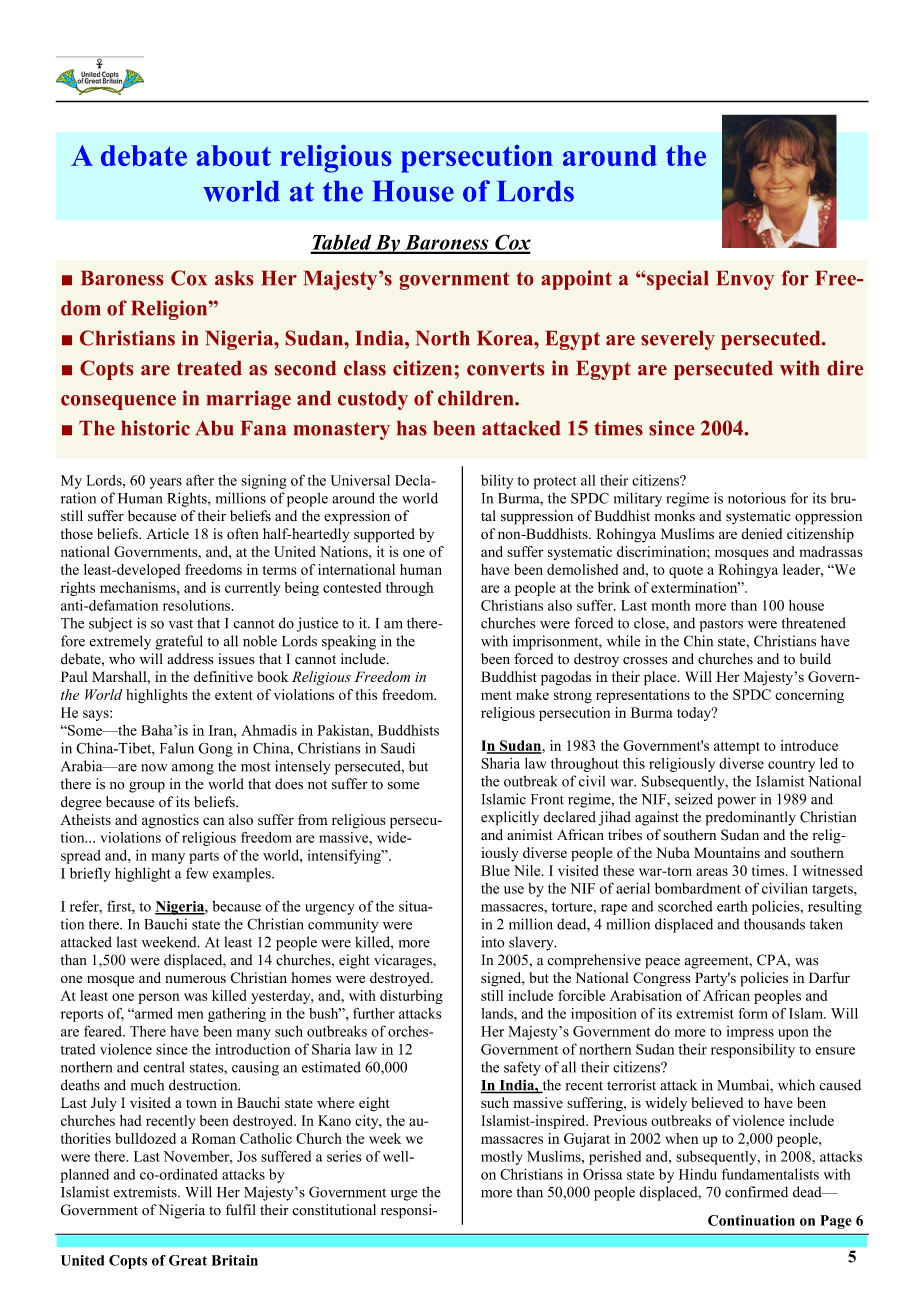 Image resolution: width=924 pixels, height=1308 pixels. Describe the element at coordinates (384, 535) in the screenshot. I see `supported` at that location.
